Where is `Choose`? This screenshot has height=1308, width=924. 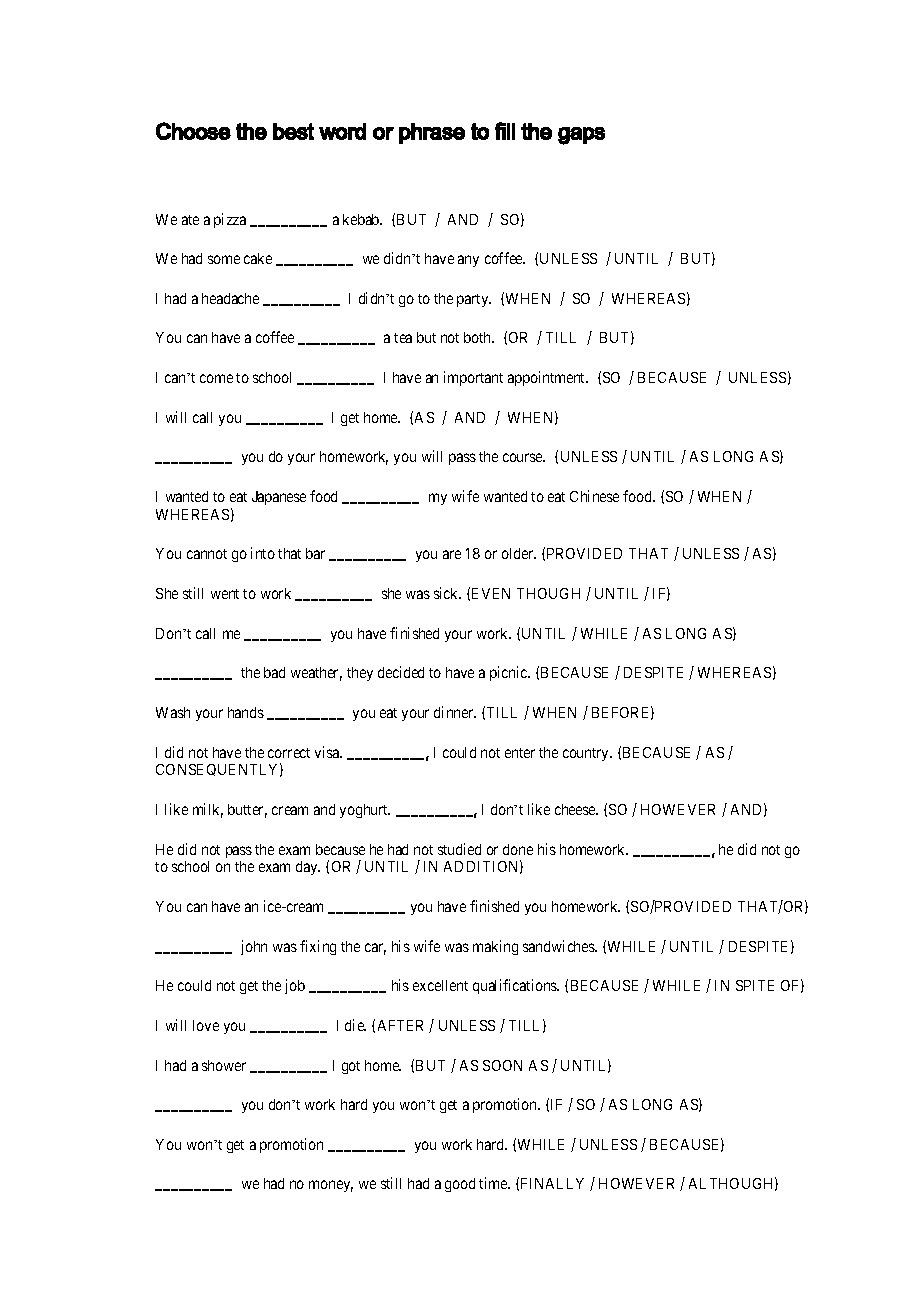
Choose is located at coordinates (193, 131).
